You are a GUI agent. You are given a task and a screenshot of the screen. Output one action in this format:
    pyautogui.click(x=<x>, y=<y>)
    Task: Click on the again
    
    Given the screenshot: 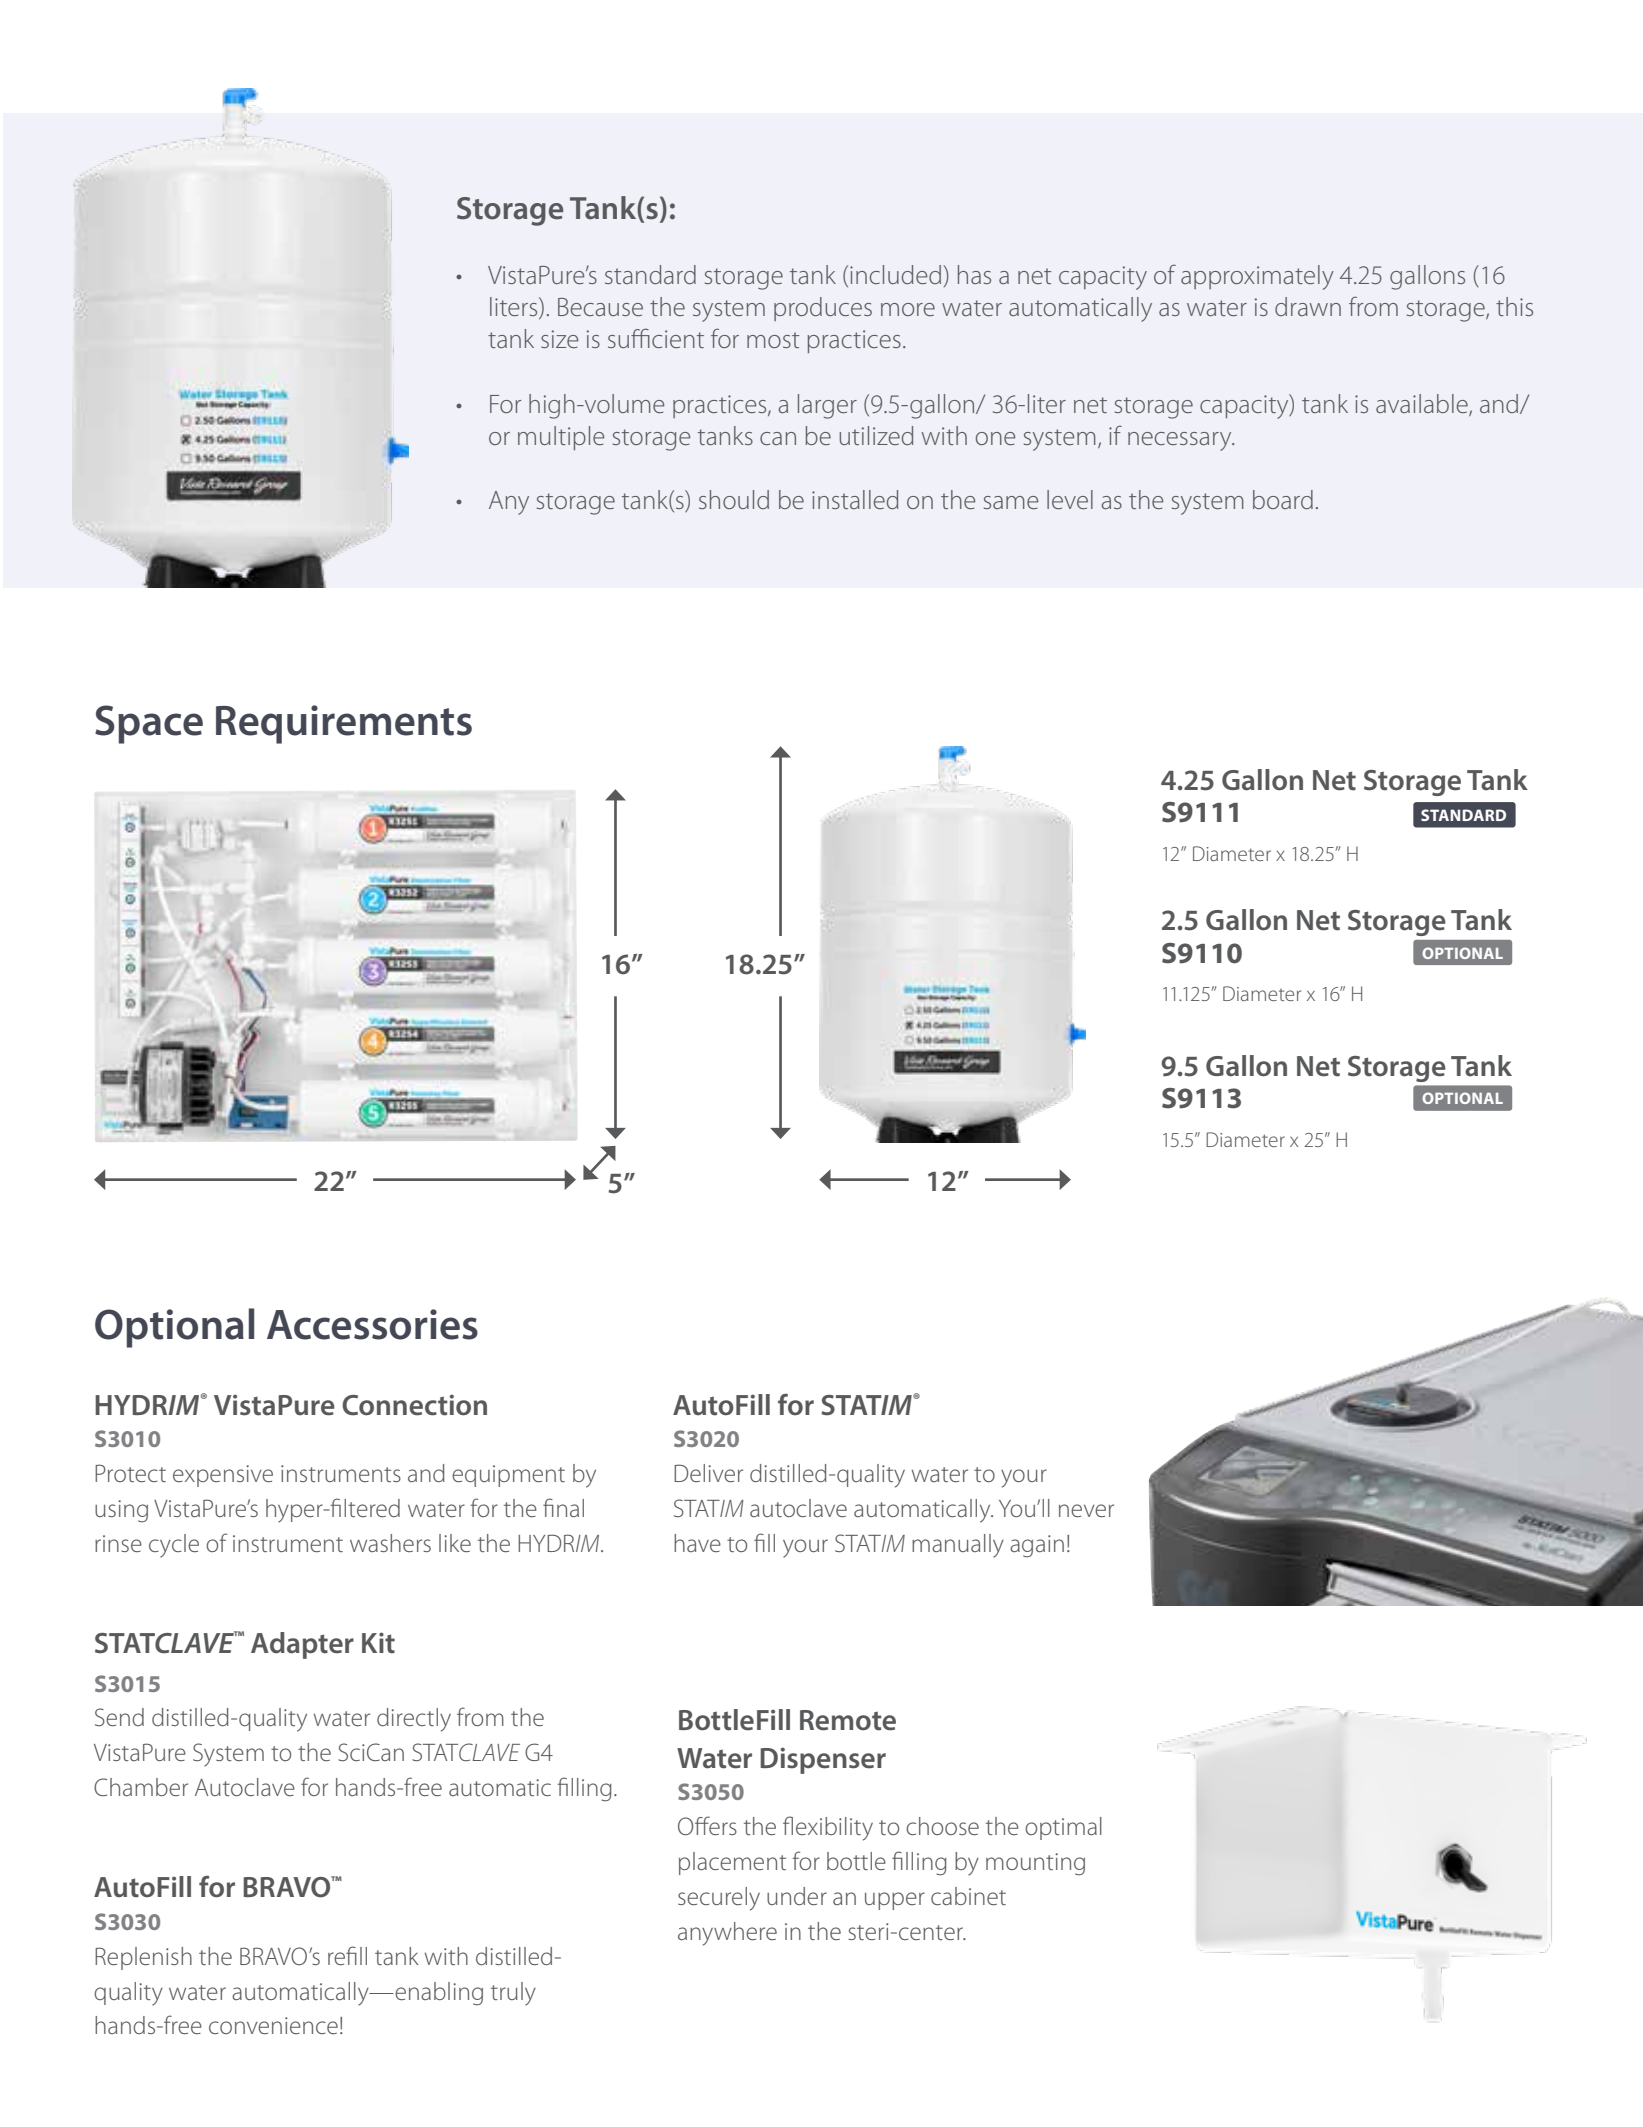 What is the action you would take?
    pyautogui.click(x=1037, y=1546)
